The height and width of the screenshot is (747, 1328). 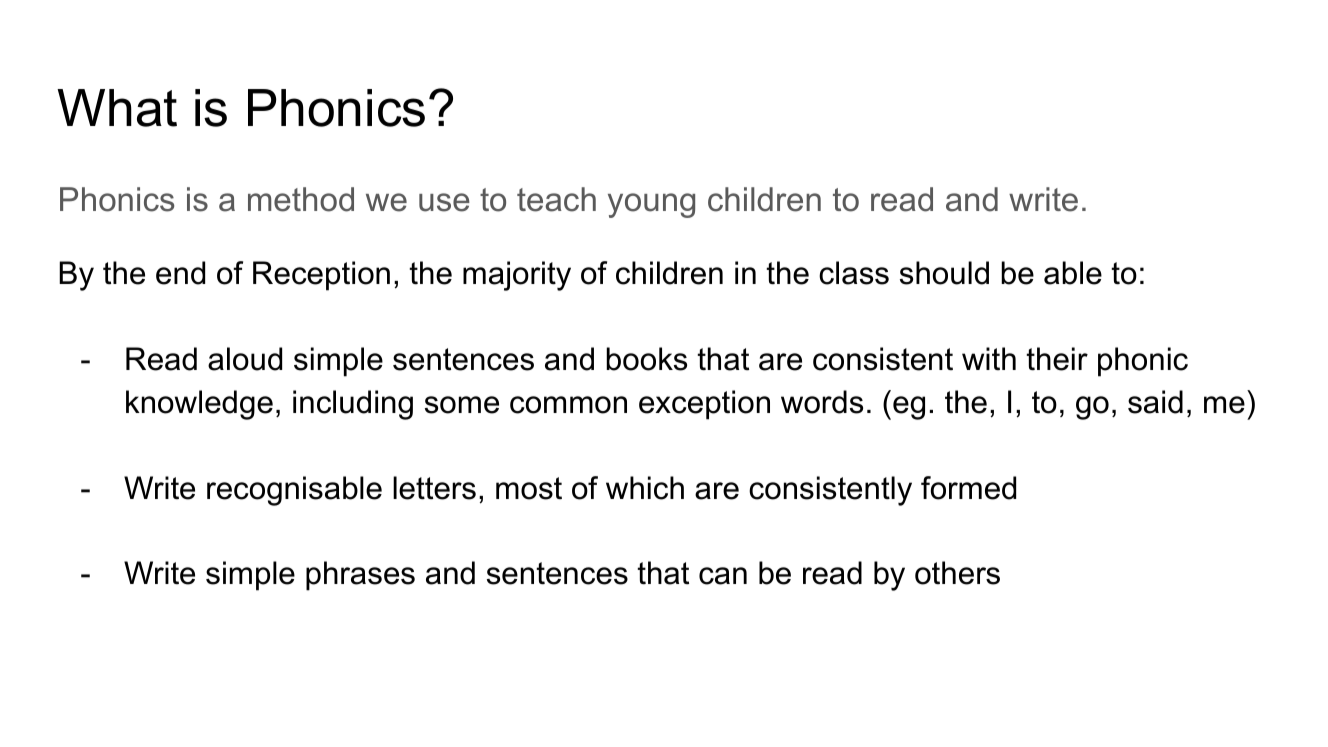 What do you see at coordinates (651, 205) in the screenshot?
I see `young` at bounding box center [651, 205].
